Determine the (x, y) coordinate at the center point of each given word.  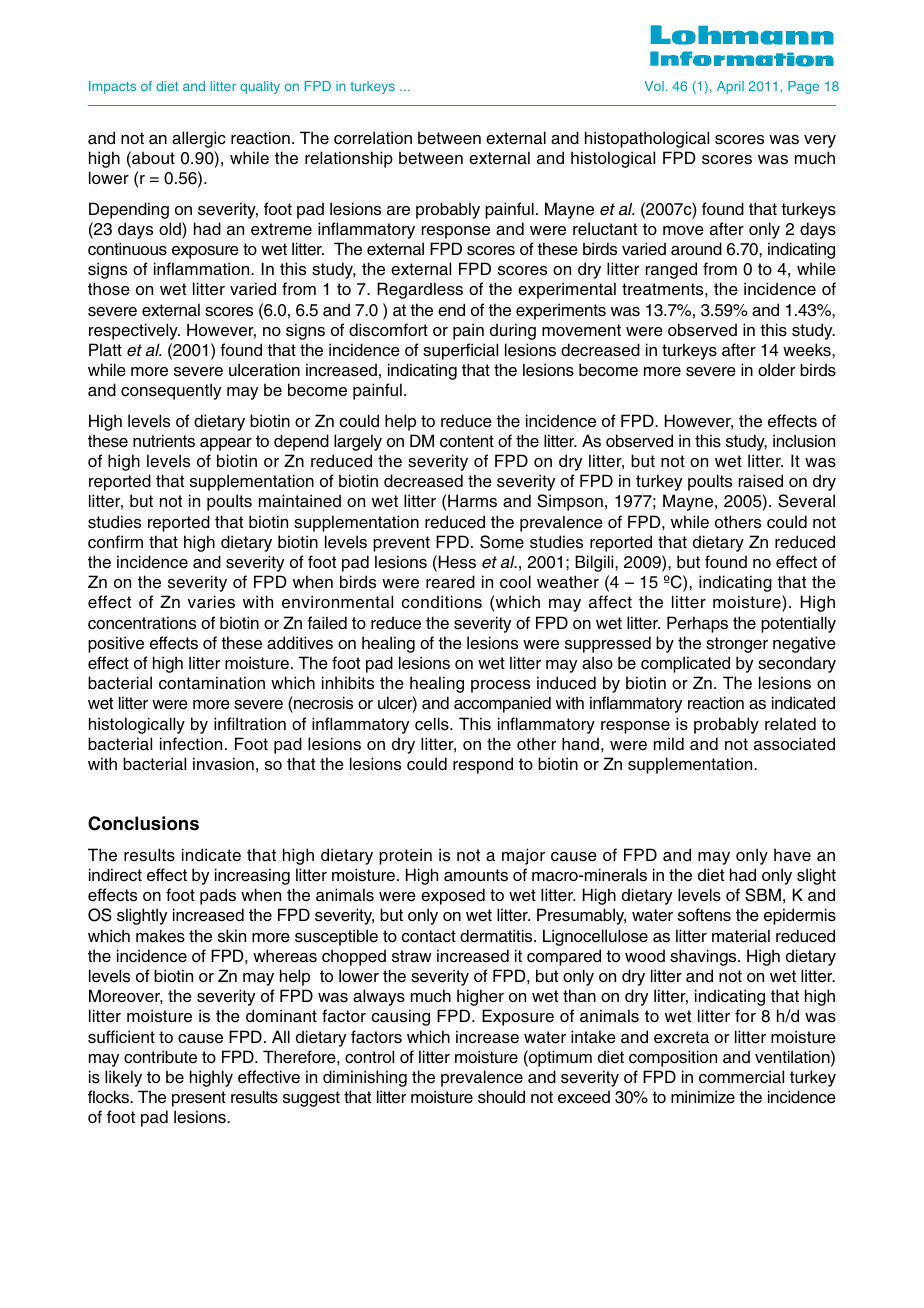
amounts (476, 875)
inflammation (203, 269)
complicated (685, 664)
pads (218, 896)
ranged (671, 270)
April (730, 87)
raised (761, 481)
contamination (212, 683)
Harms (472, 501)
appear (226, 444)
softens (704, 915)
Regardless (420, 290)
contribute (160, 1057)
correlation (373, 138)
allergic (199, 139)
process (500, 686)
